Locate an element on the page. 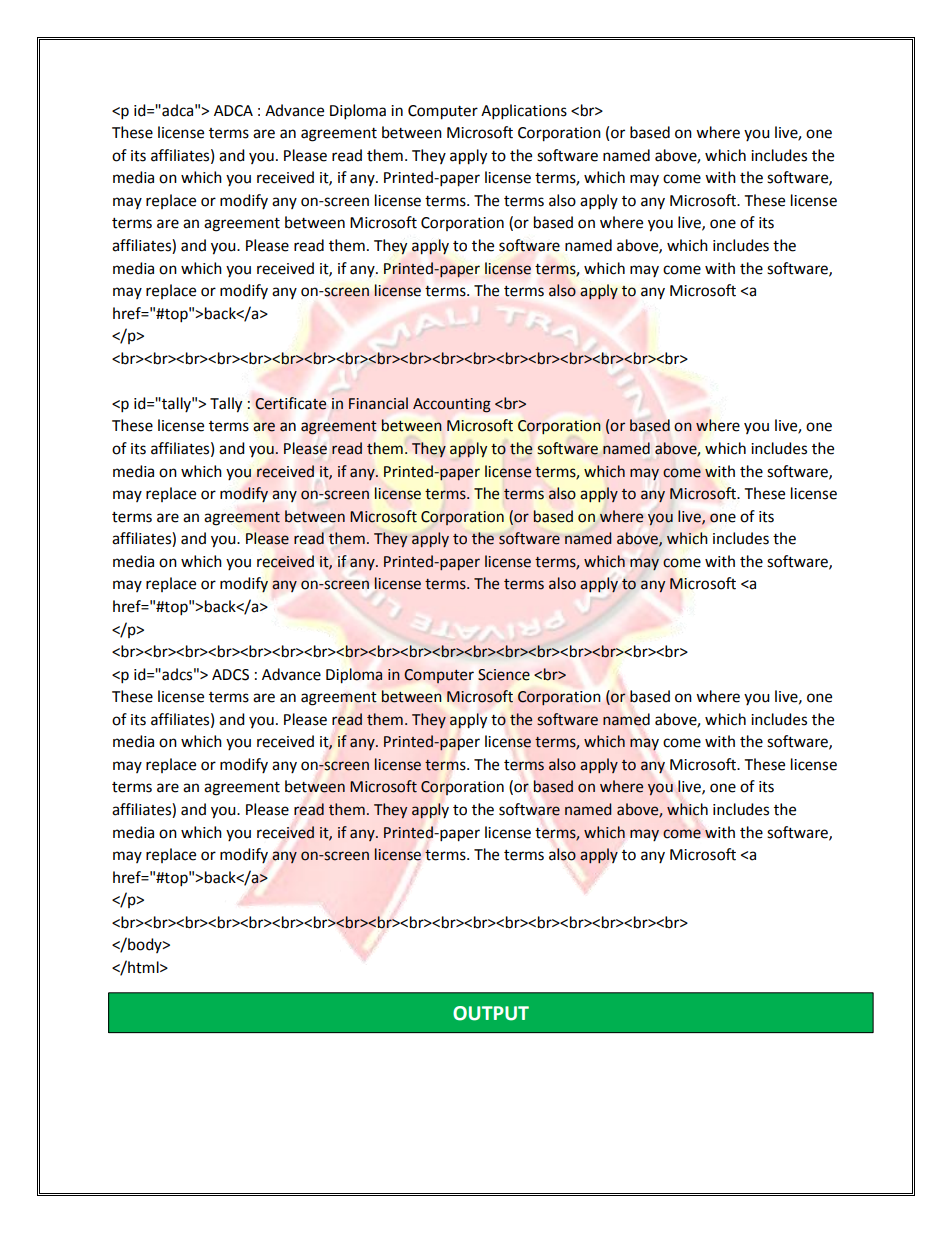  Accounting is located at coordinates (452, 405).
